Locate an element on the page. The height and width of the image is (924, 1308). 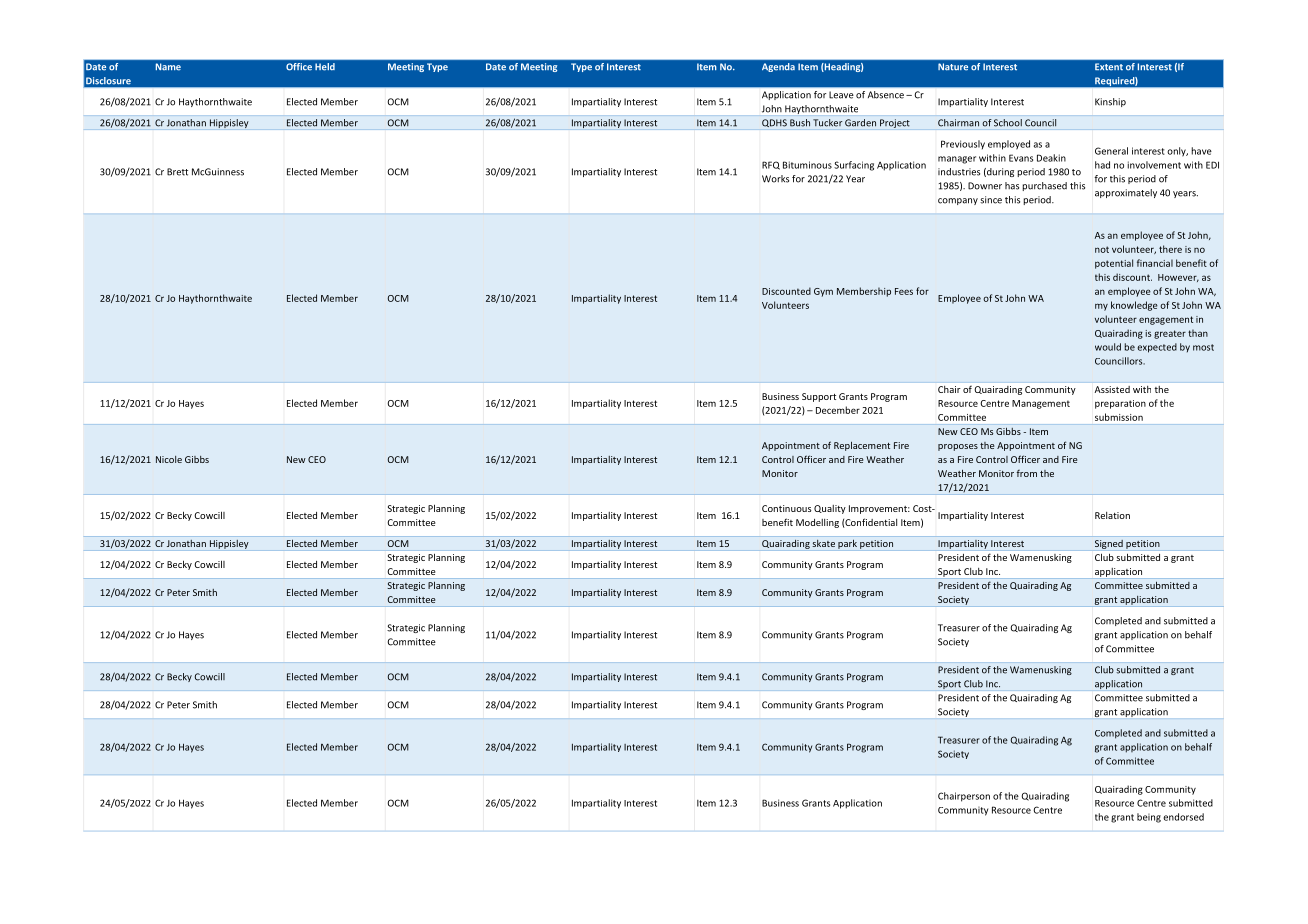
Replacement is located at coordinates (862, 446).
